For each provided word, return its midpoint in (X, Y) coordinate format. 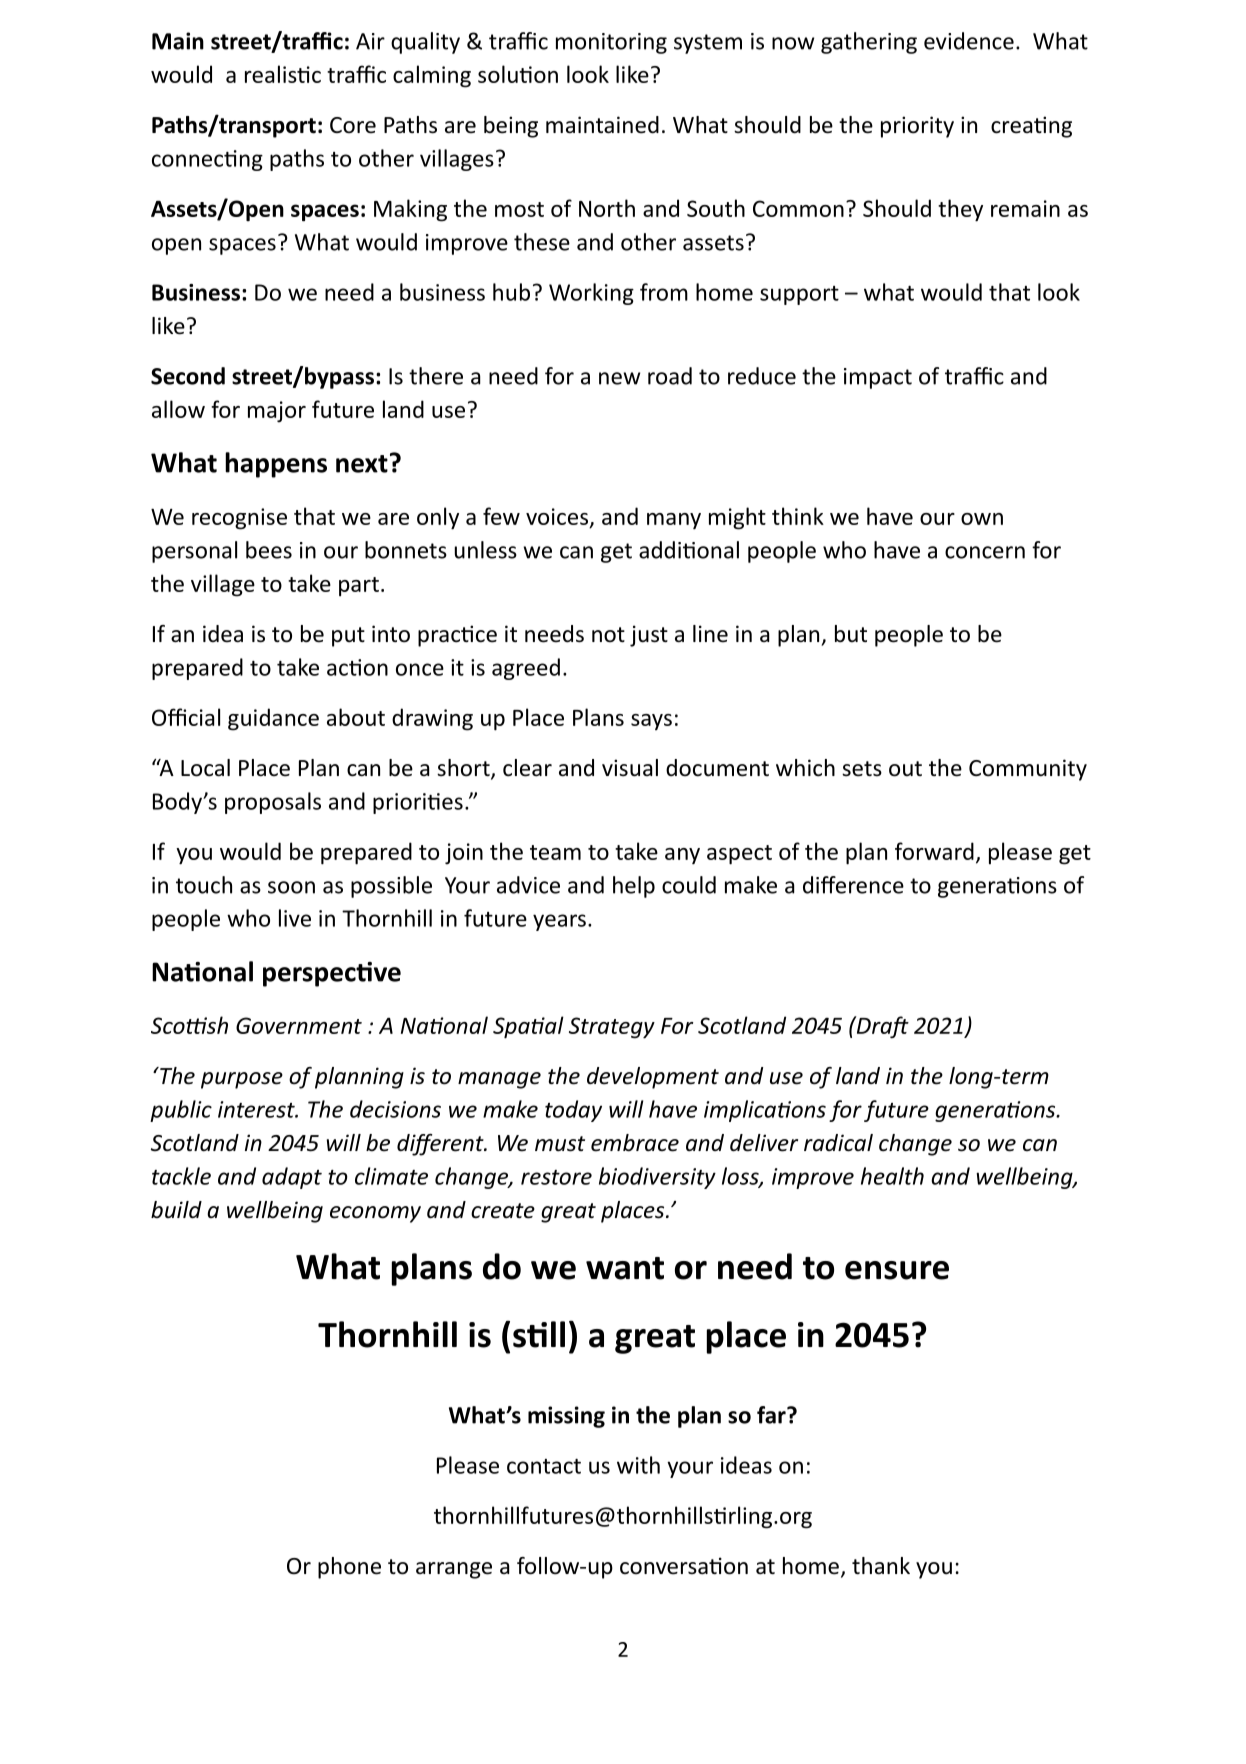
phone (349, 1568)
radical (838, 1143)
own (982, 519)
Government (299, 1025)
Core (353, 125)
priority (917, 127)
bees (269, 550)
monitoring (611, 43)
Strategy (612, 1028)
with (638, 1465)
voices (558, 517)
